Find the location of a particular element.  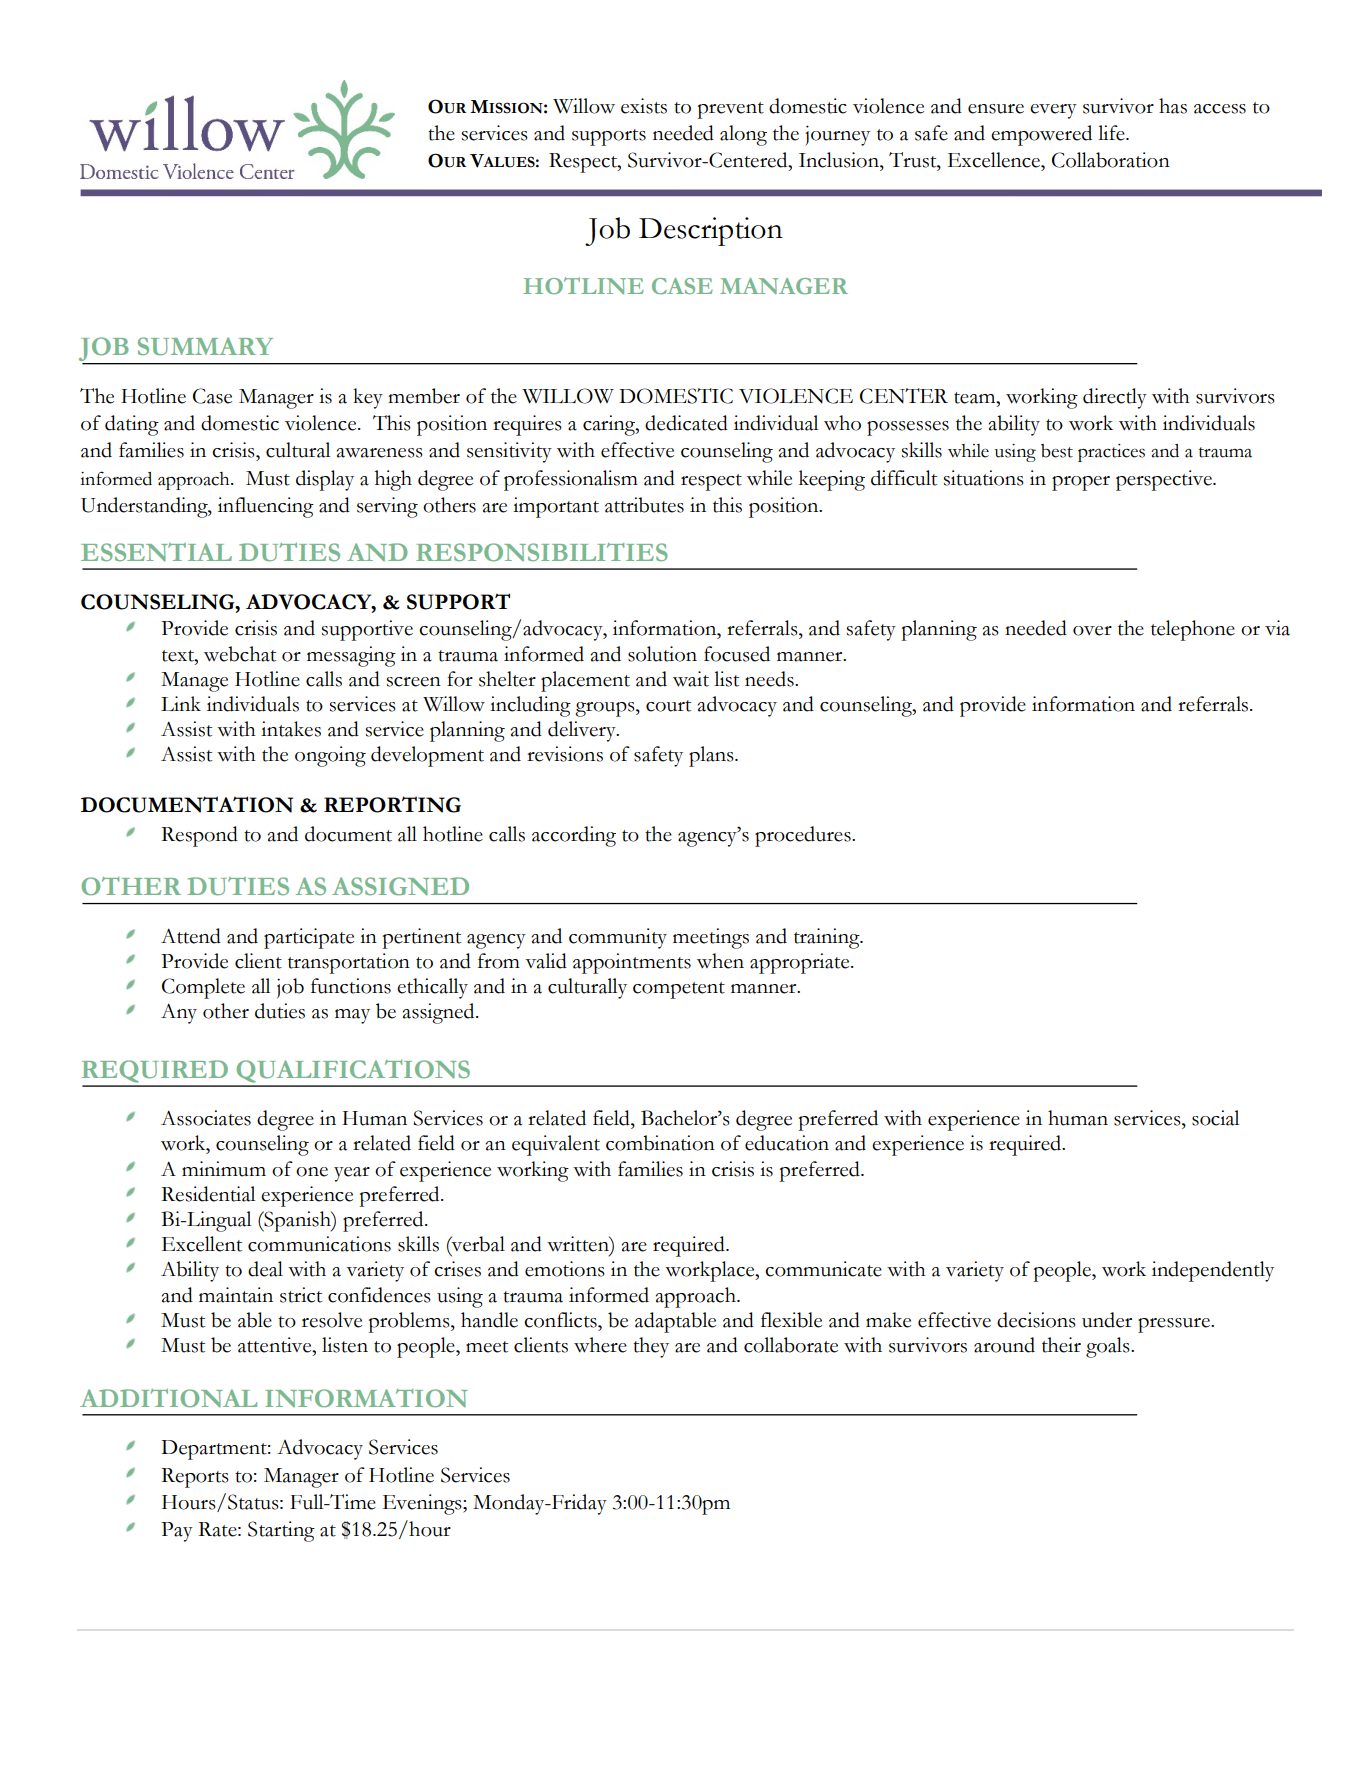

Collaboration is located at coordinates (1111, 160).
